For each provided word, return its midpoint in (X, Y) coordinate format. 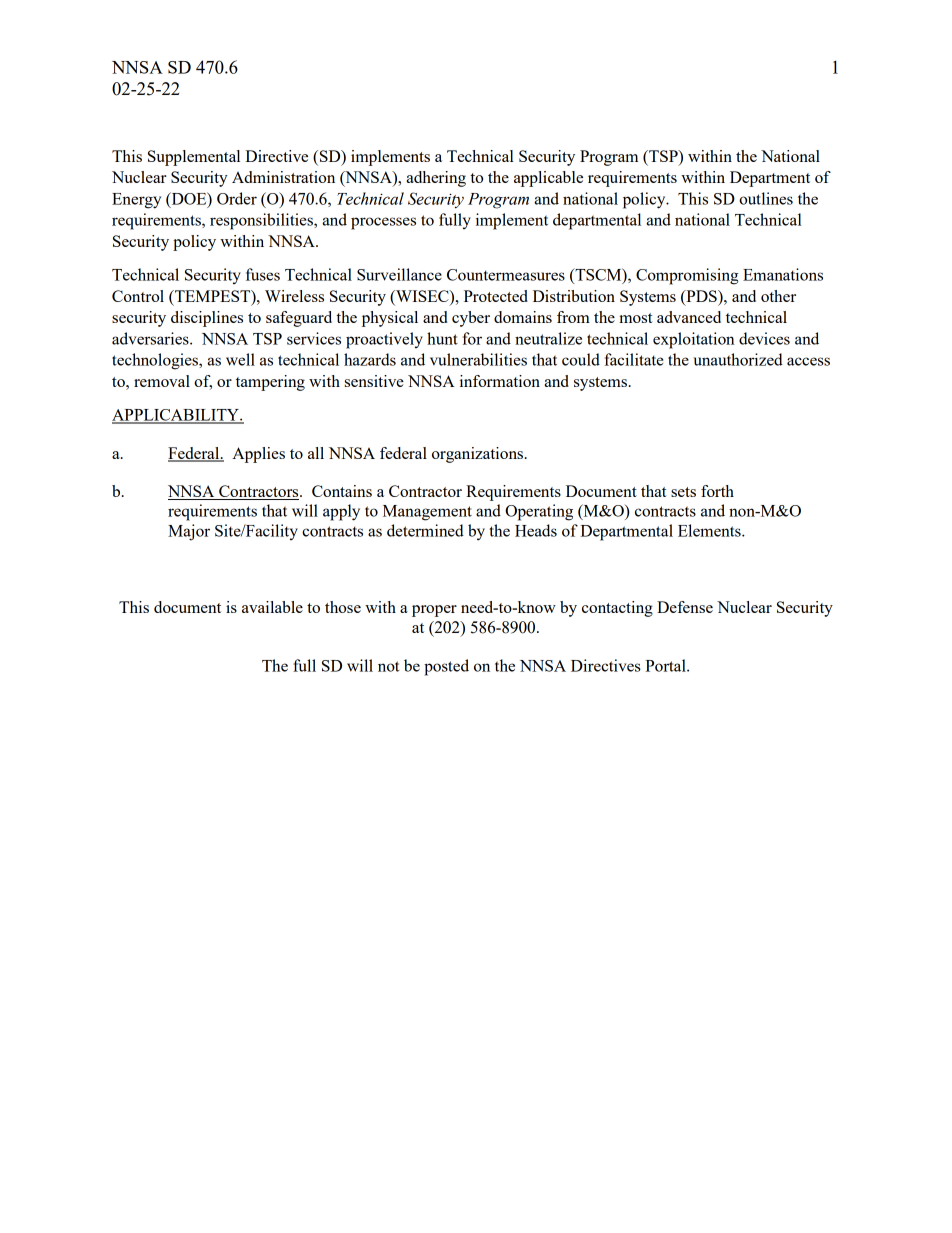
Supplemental (194, 158)
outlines (766, 198)
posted (446, 667)
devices (764, 338)
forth (717, 491)
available (272, 607)
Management (427, 513)
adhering (436, 179)
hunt (442, 338)
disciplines (207, 319)
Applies (258, 455)
